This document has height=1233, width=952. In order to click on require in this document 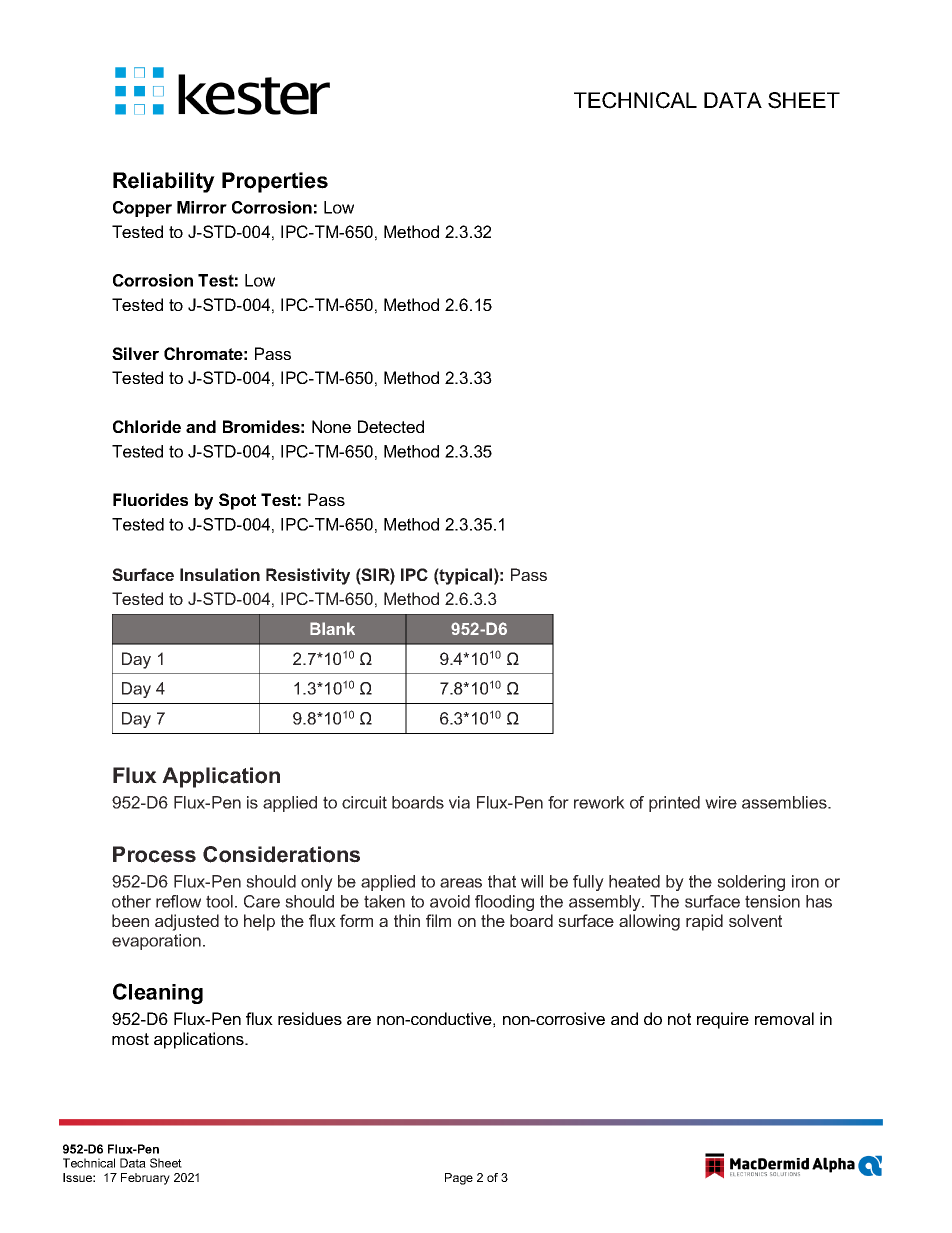, I will do `click(723, 1020)`.
